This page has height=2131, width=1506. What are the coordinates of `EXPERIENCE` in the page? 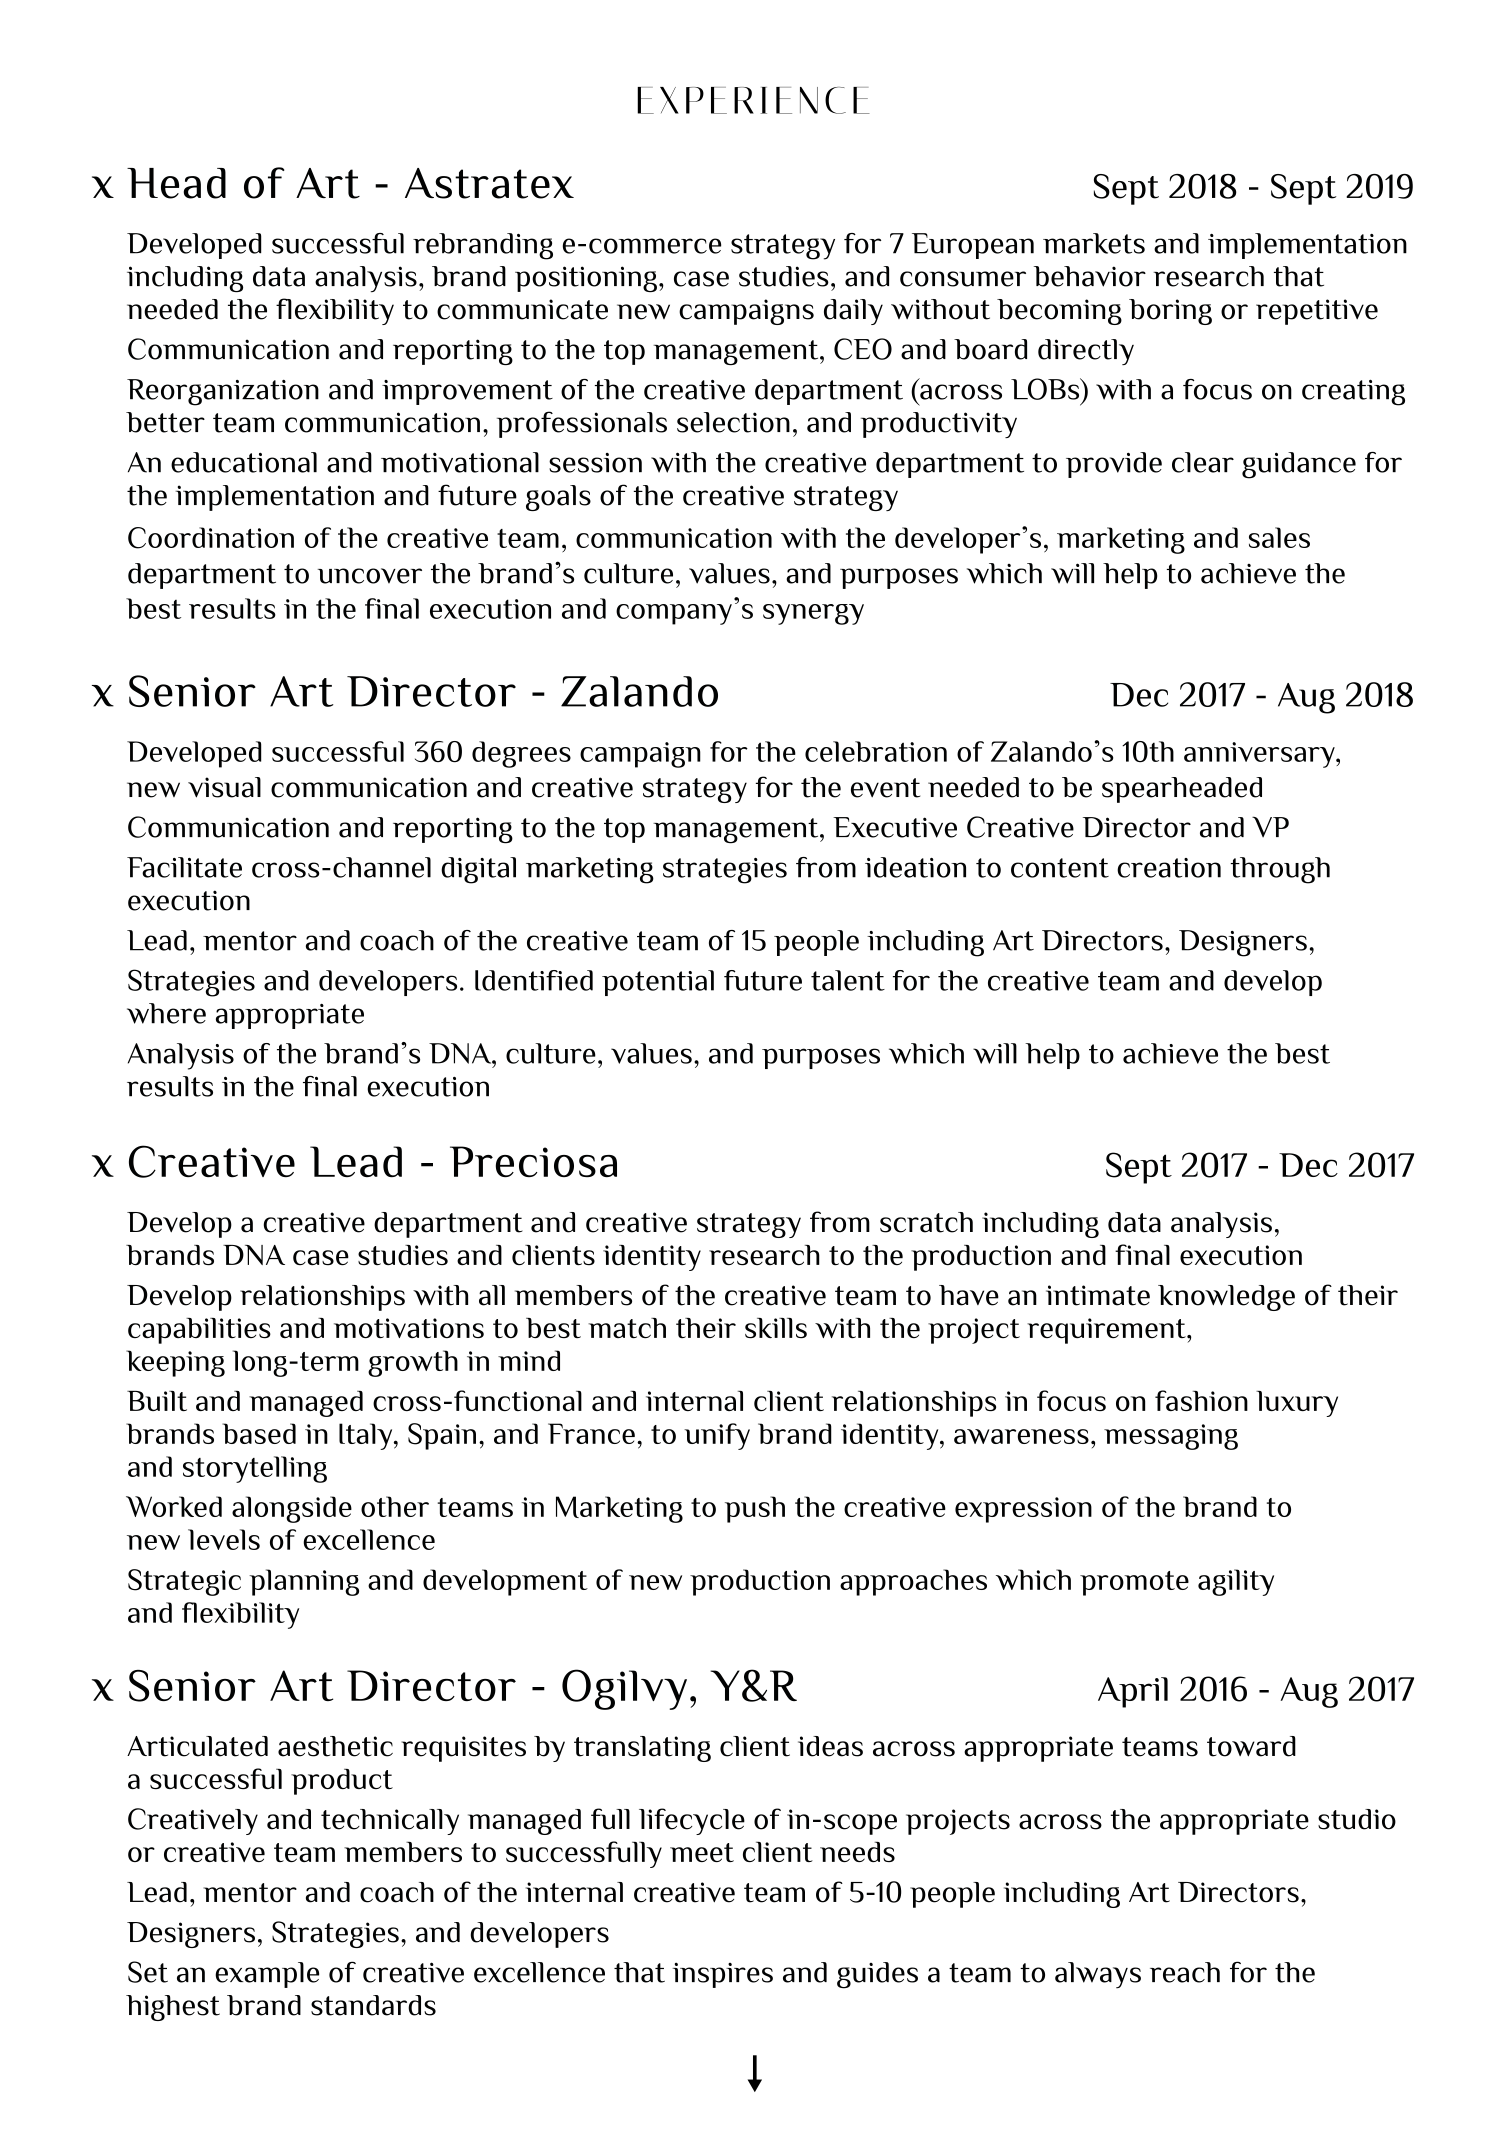 It's located at (753, 100).
